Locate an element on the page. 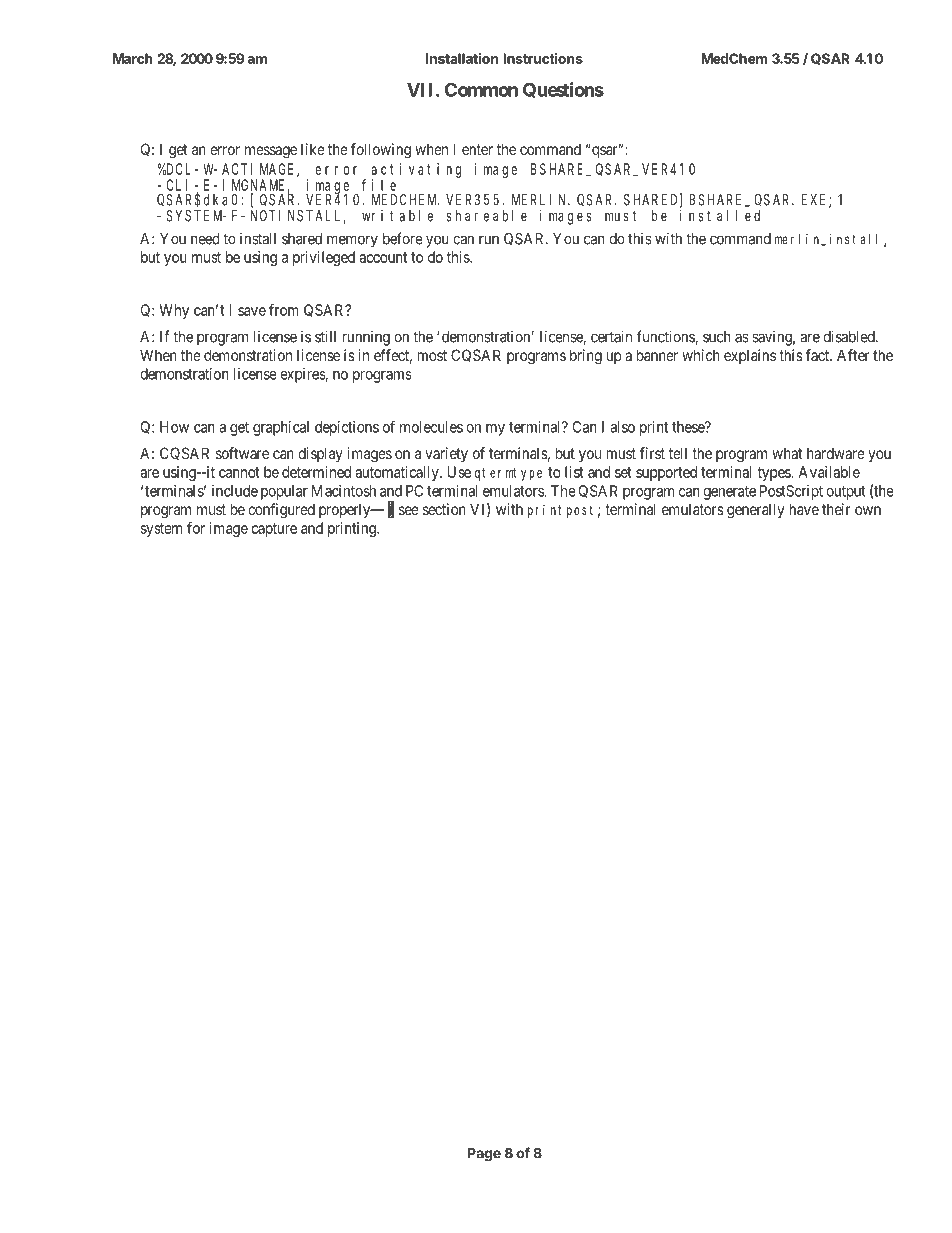 The width and height of the document is (952, 1233). Instructions is located at coordinates (543, 58).
